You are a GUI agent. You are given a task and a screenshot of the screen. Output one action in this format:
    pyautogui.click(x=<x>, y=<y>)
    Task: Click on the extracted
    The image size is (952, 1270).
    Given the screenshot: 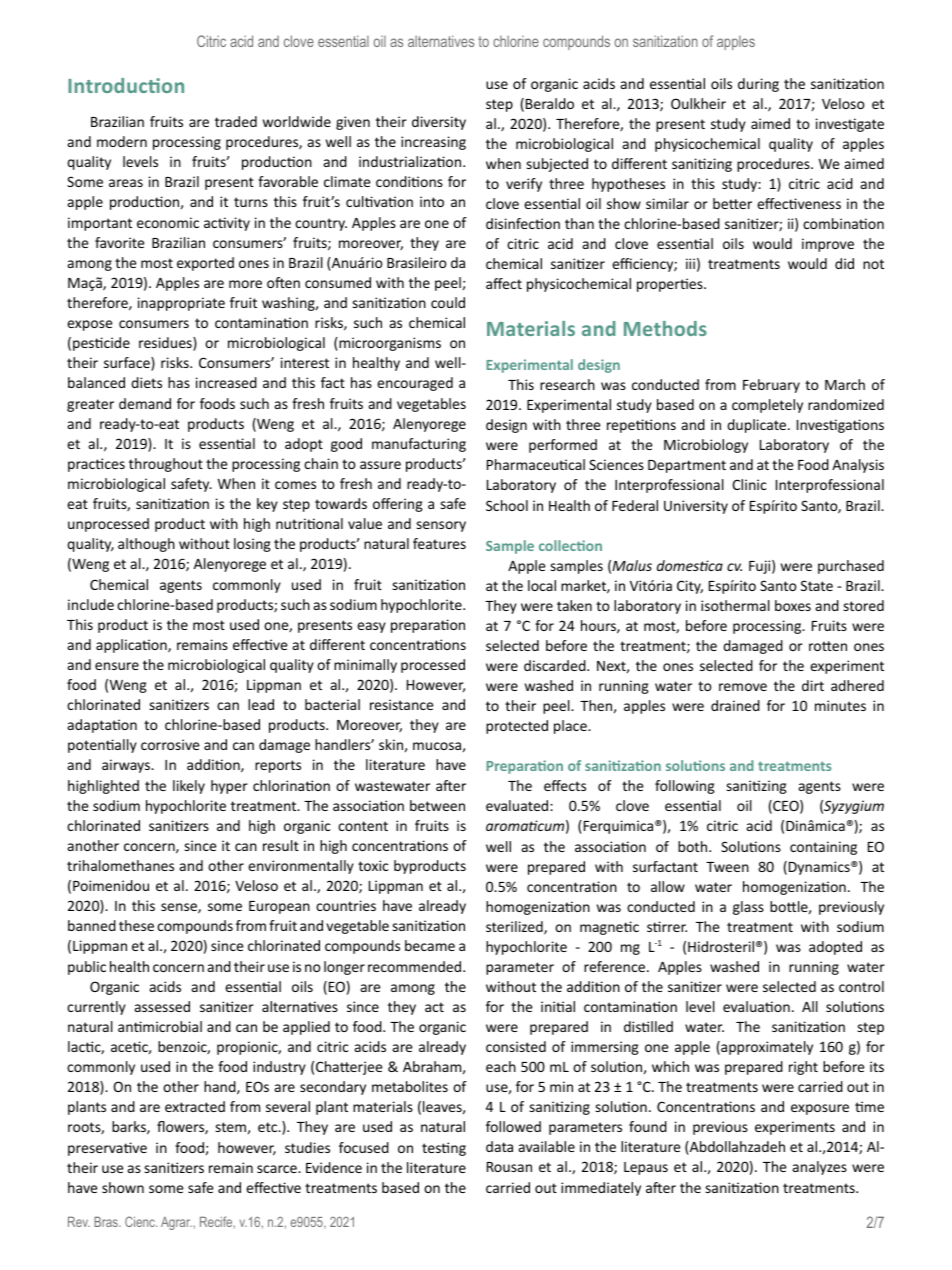 What is the action you would take?
    pyautogui.click(x=195, y=1106)
